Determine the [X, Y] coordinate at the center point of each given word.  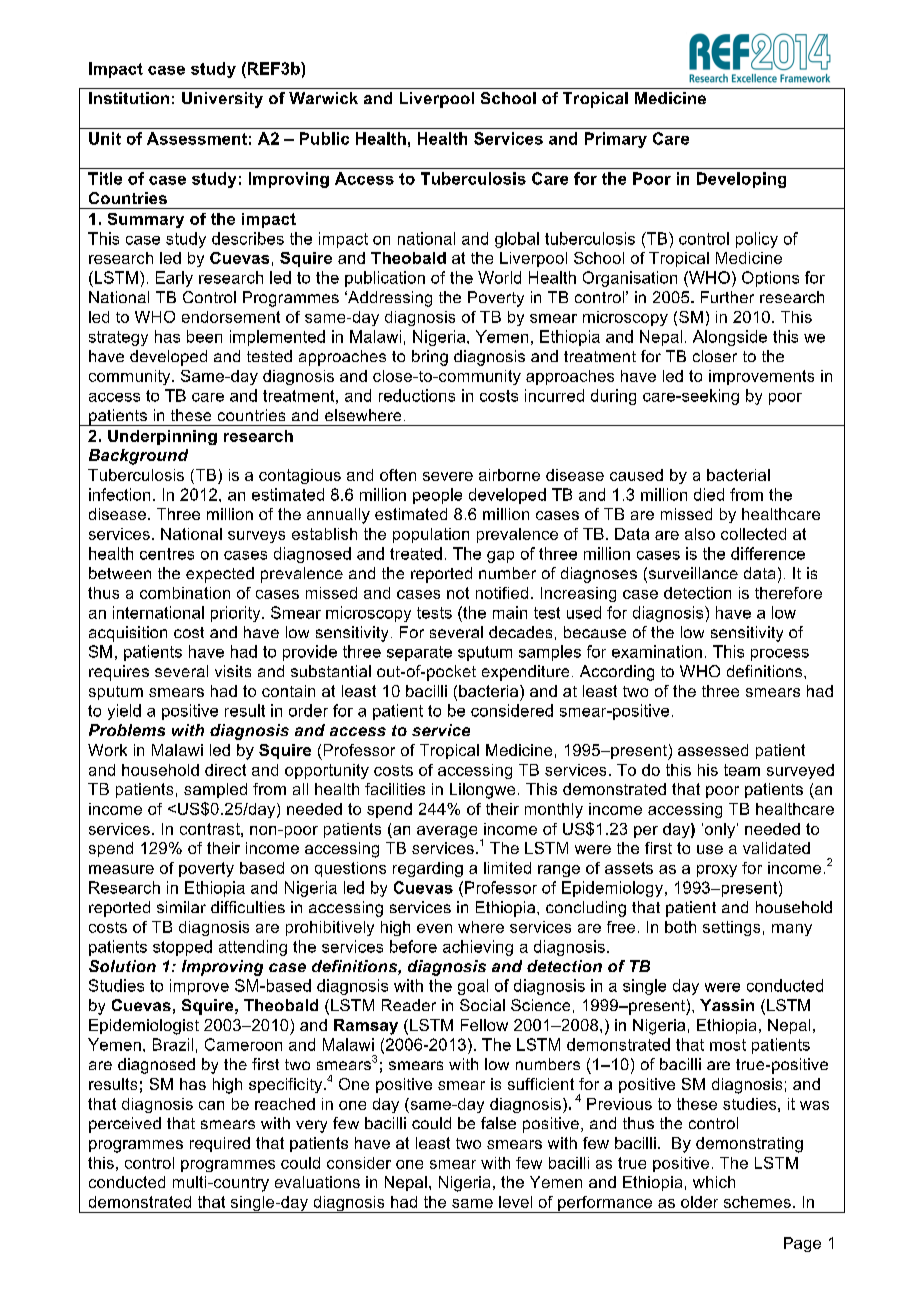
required [220, 1144]
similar [181, 907]
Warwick [323, 98]
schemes [757, 1202]
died [709, 494]
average [447, 832]
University [222, 100]
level [515, 1202]
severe [448, 476]
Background [138, 457]
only [720, 830]
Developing [741, 180]
